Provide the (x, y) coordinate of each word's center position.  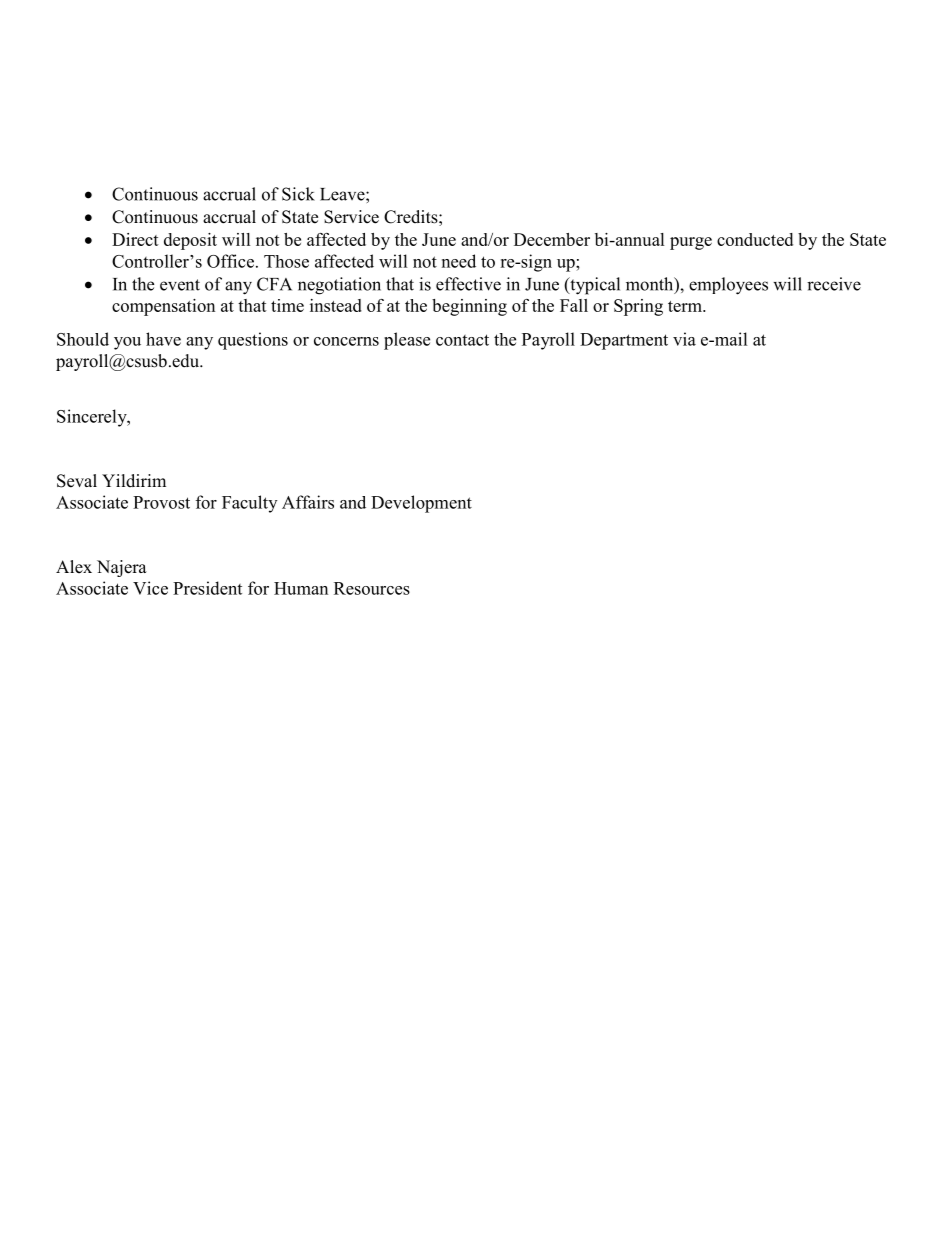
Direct (135, 239)
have (163, 339)
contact (462, 340)
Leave (343, 194)
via (684, 339)
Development (421, 504)
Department (624, 341)
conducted (755, 239)
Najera (122, 568)
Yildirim (134, 480)
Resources (372, 588)
